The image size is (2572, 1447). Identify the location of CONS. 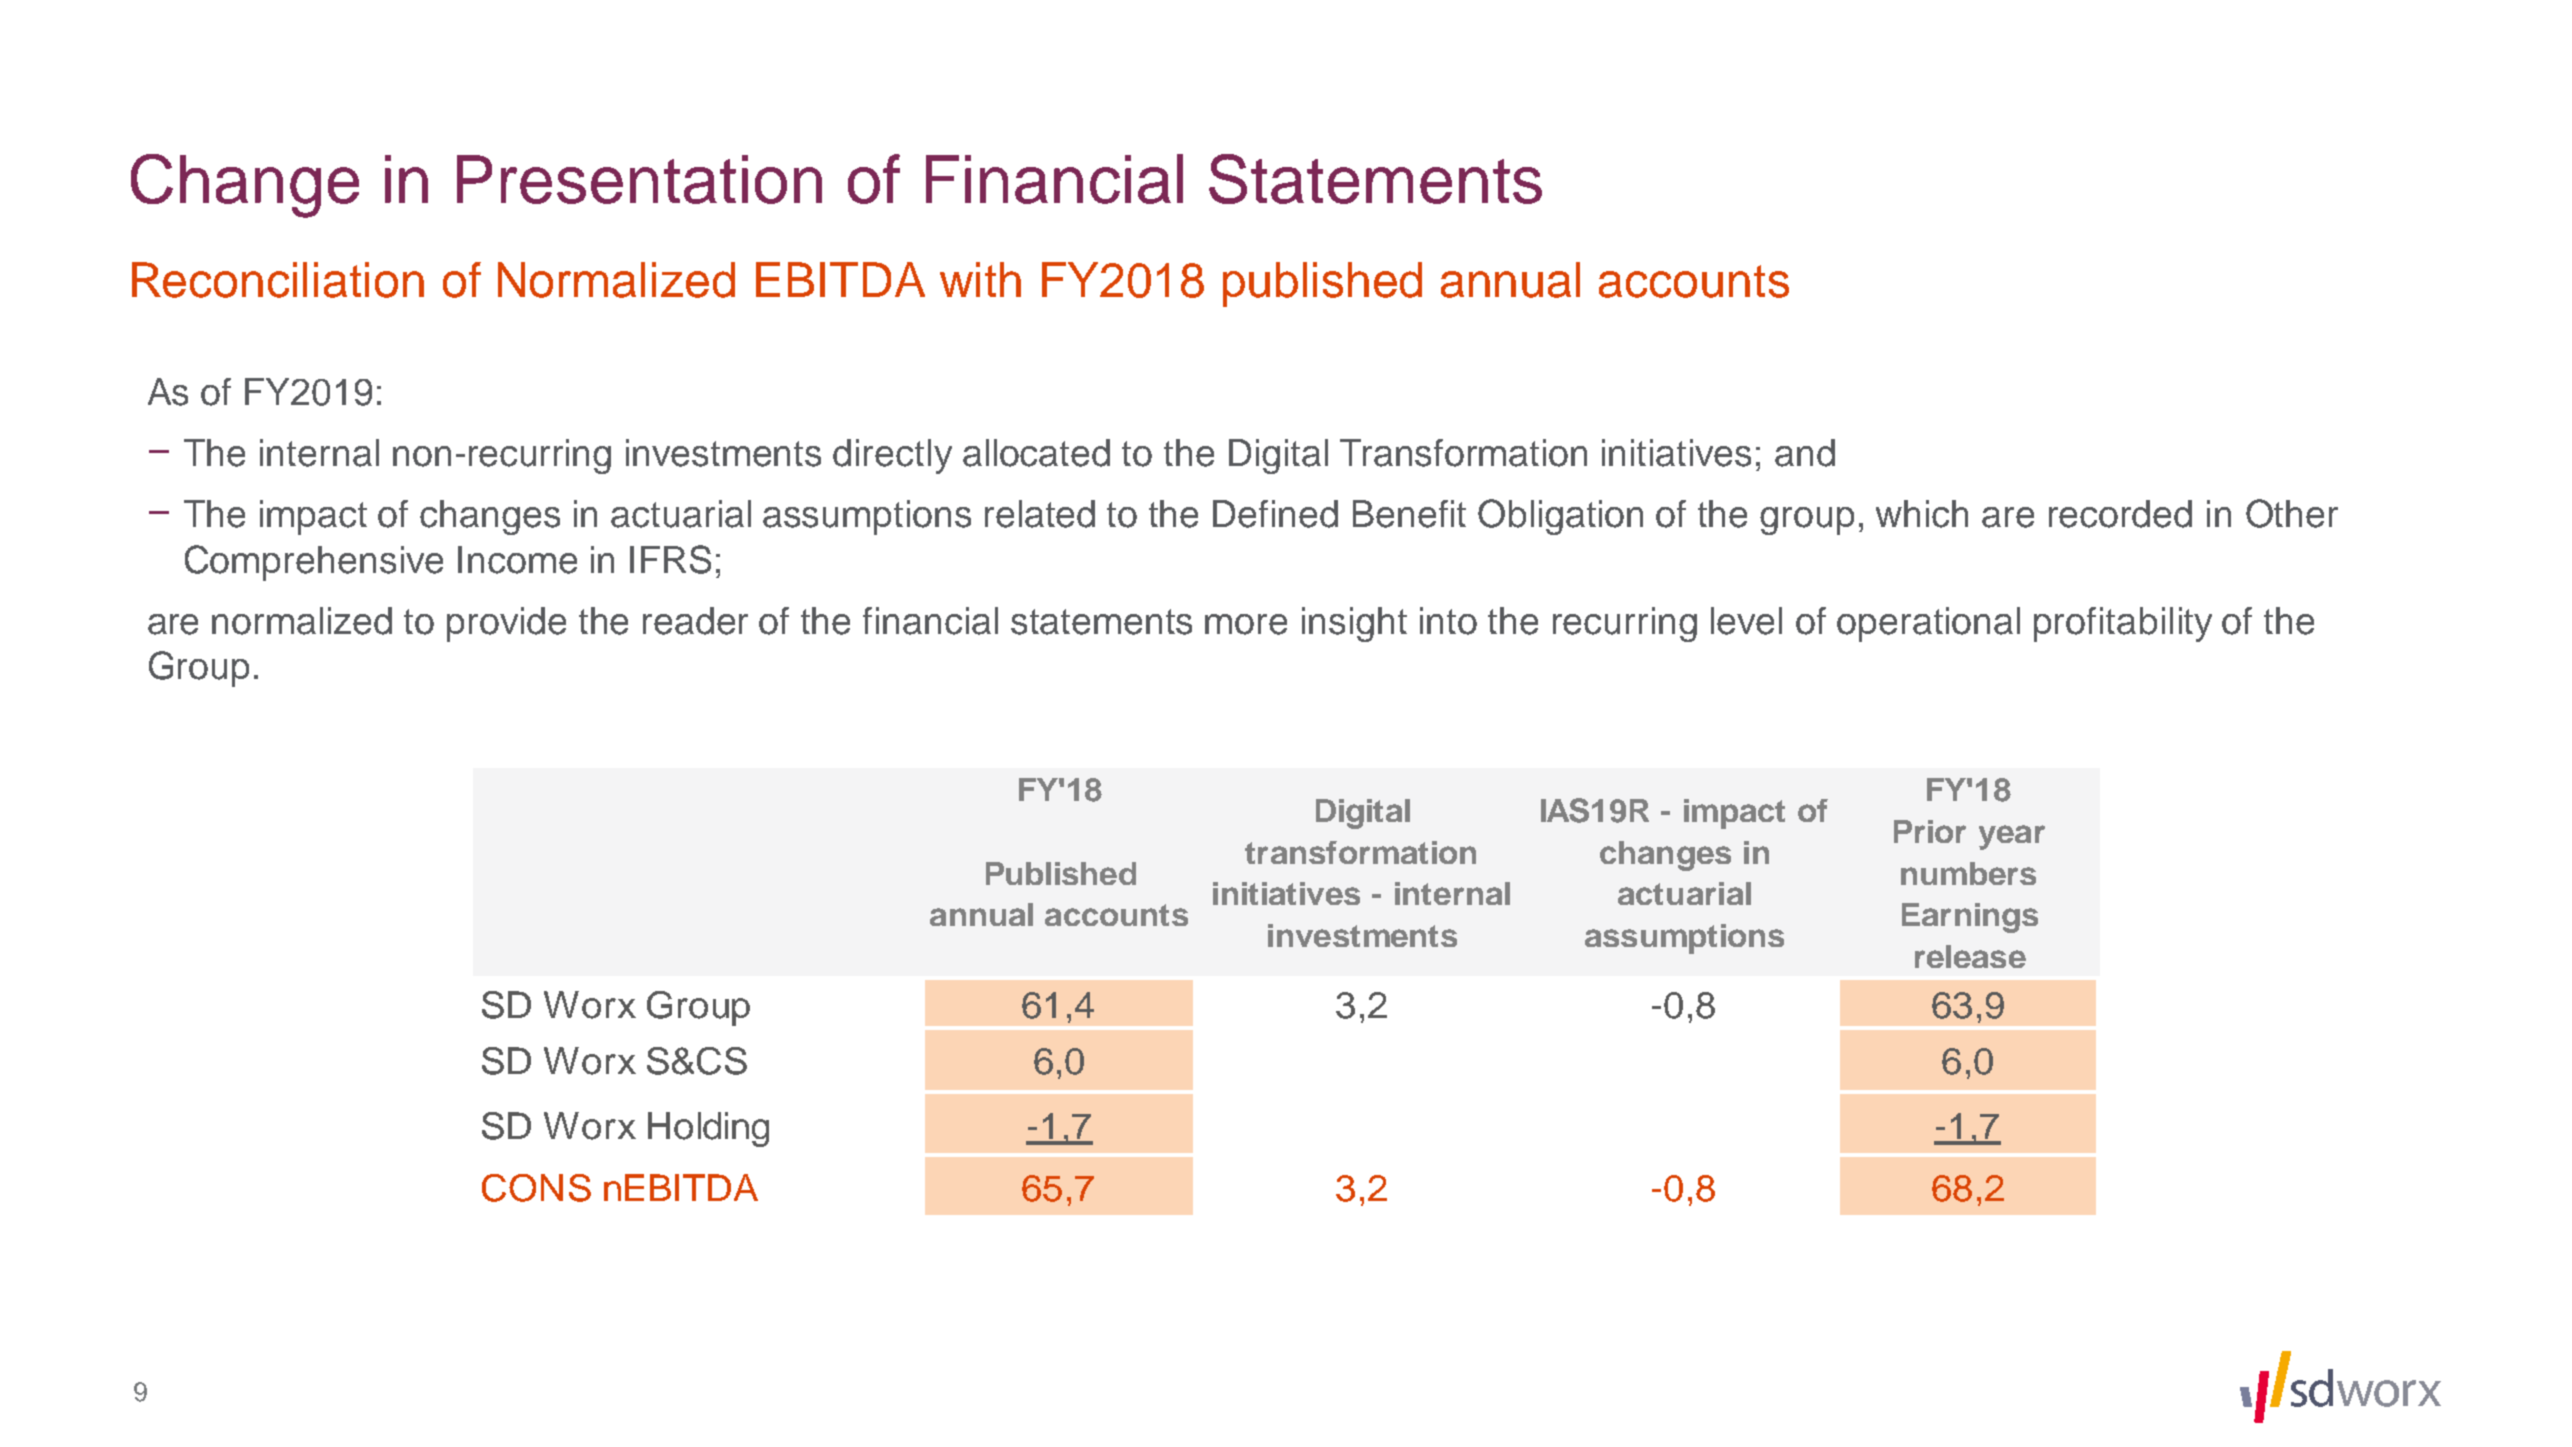
(536, 1188).
